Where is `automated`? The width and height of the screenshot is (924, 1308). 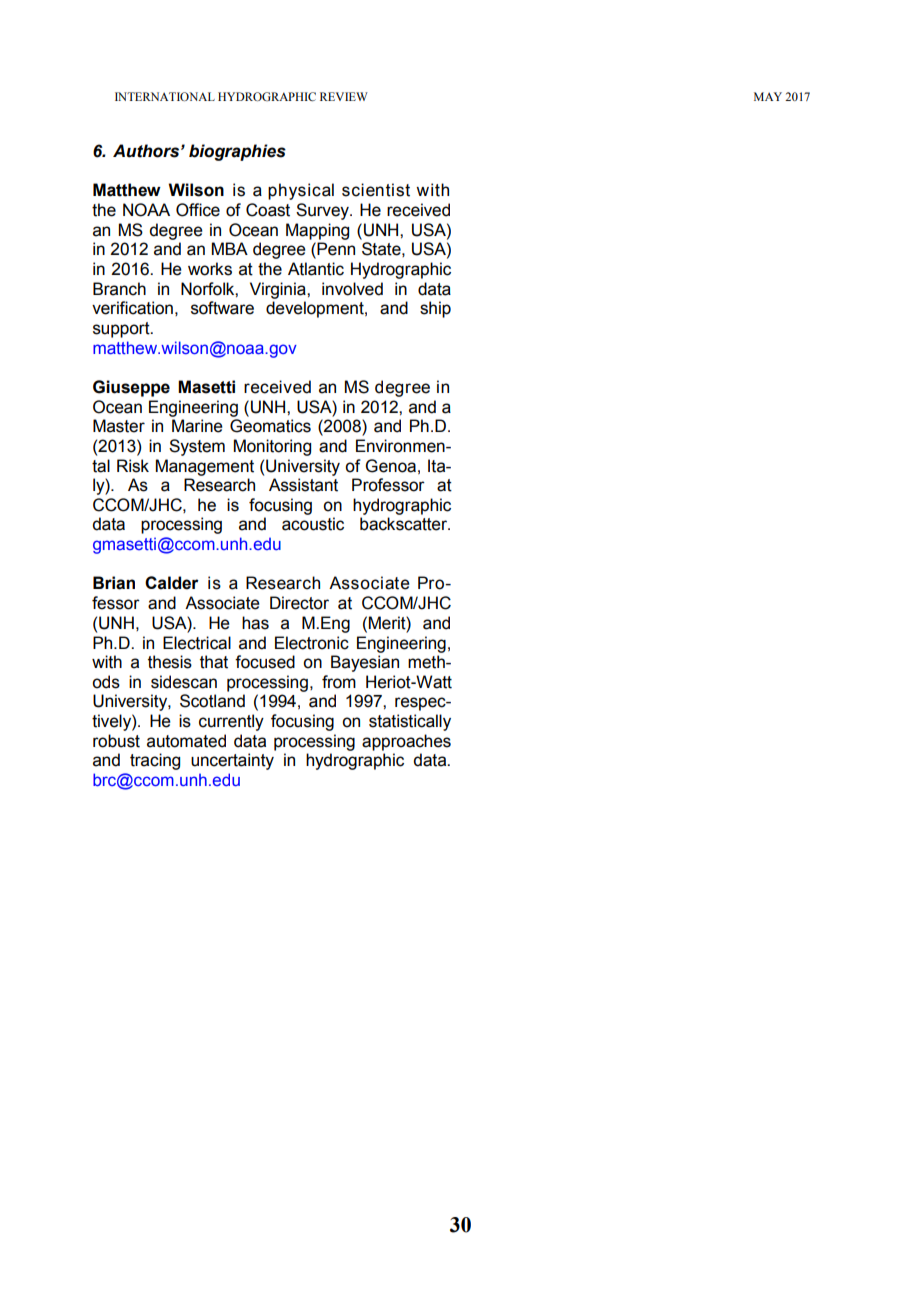 automated is located at coordinates (186, 741).
